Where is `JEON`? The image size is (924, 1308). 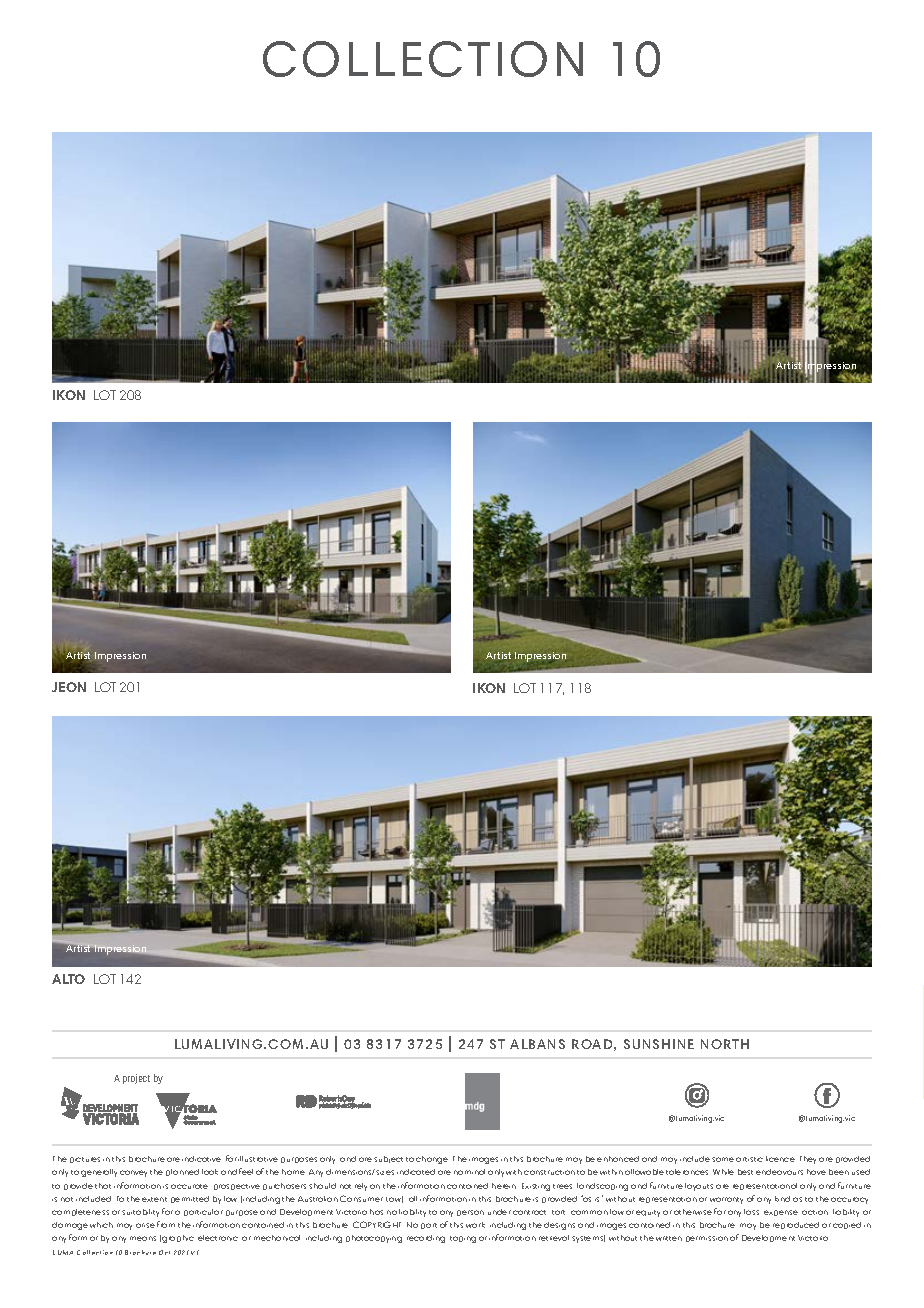
JEON is located at coordinates (69, 687).
